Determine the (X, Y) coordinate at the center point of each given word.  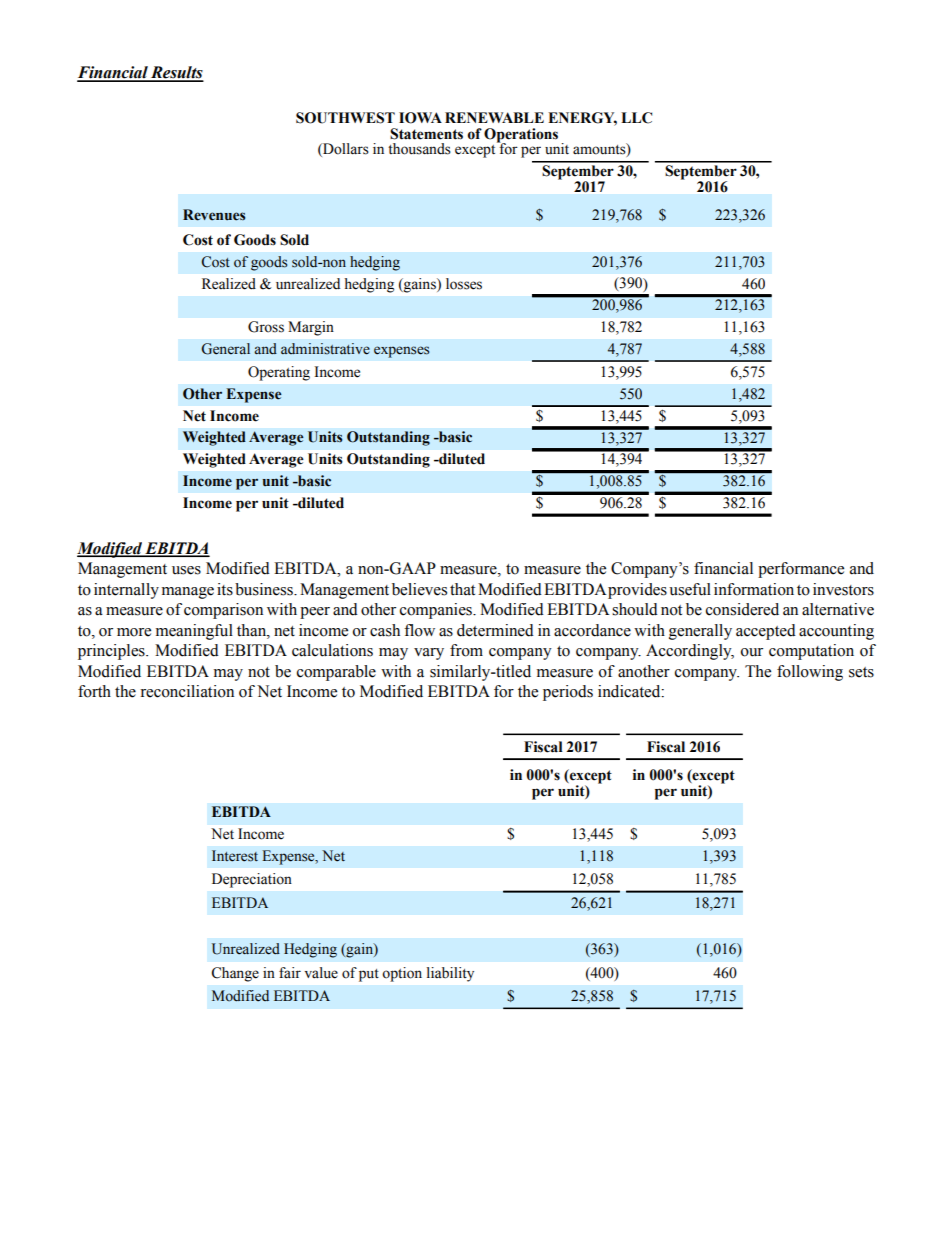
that (462, 589)
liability (450, 974)
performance (801, 570)
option (402, 974)
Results (176, 73)
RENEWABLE (494, 117)
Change (235, 974)
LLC (636, 118)
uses (186, 570)
